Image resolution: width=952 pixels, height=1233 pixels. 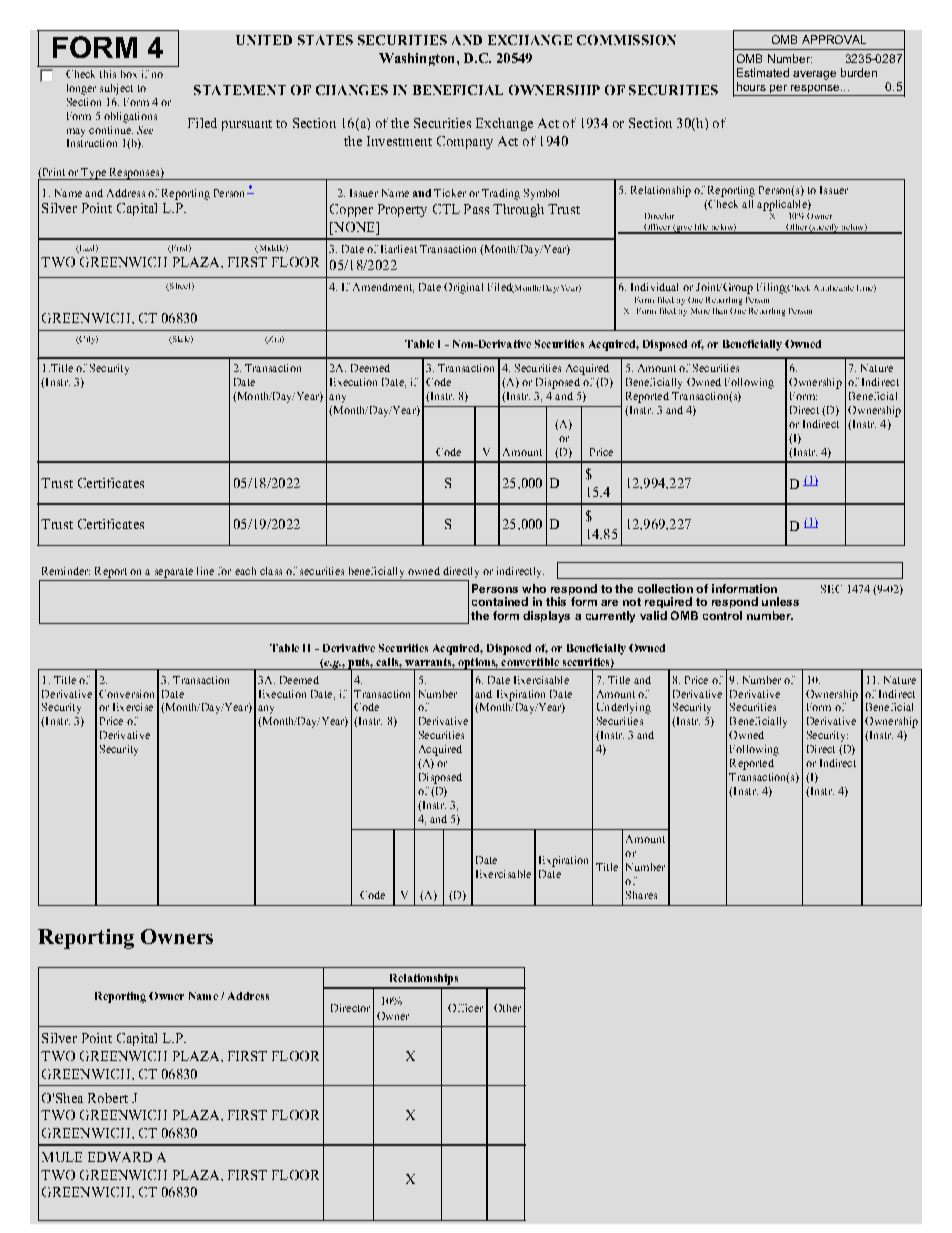 I want to click on separate, so click(x=174, y=573).
